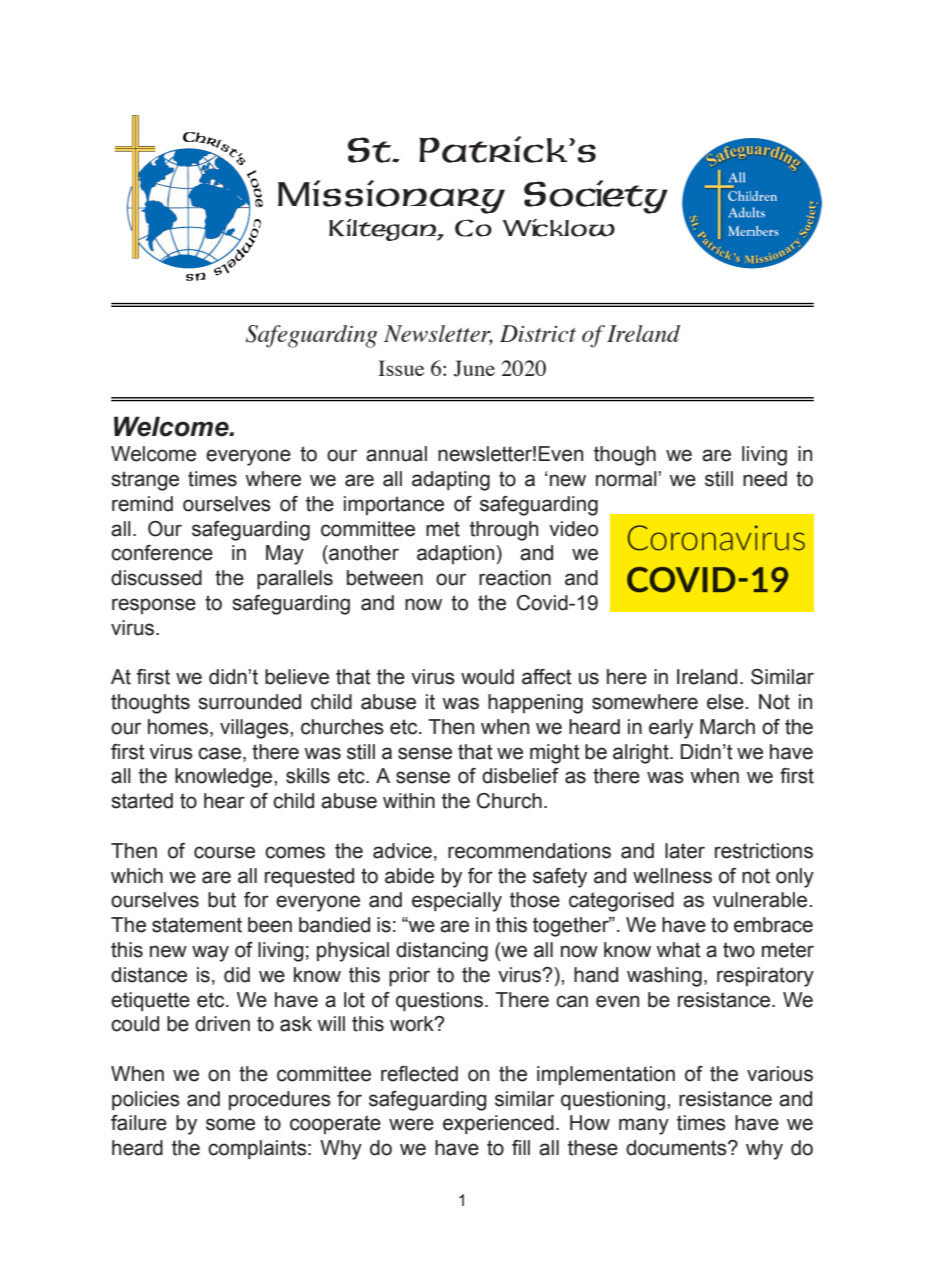 The width and height of the image is (925, 1288). What do you see at coordinates (280, 1100) in the image?
I see `procedures` at bounding box center [280, 1100].
